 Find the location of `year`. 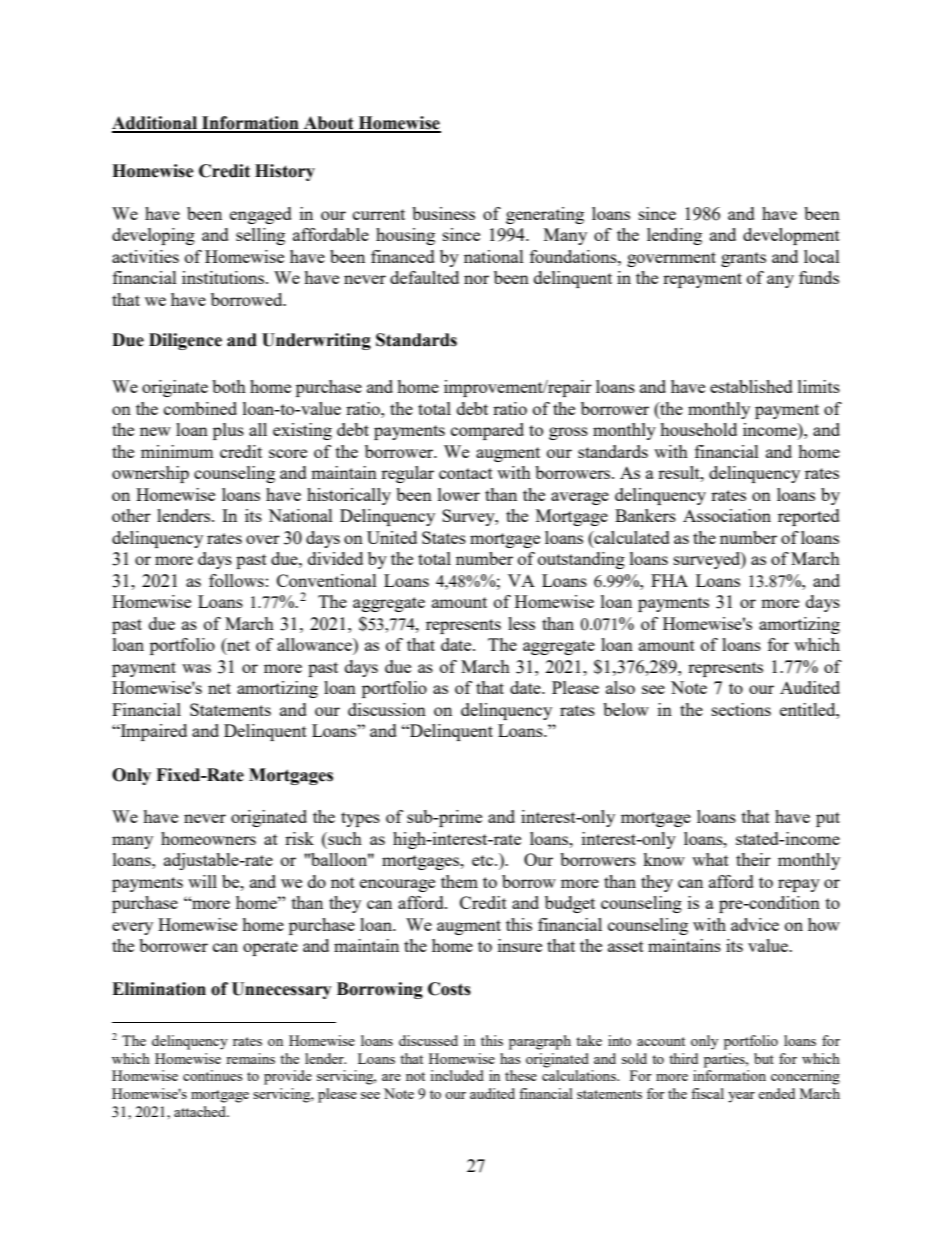

year is located at coordinates (741, 1097).
